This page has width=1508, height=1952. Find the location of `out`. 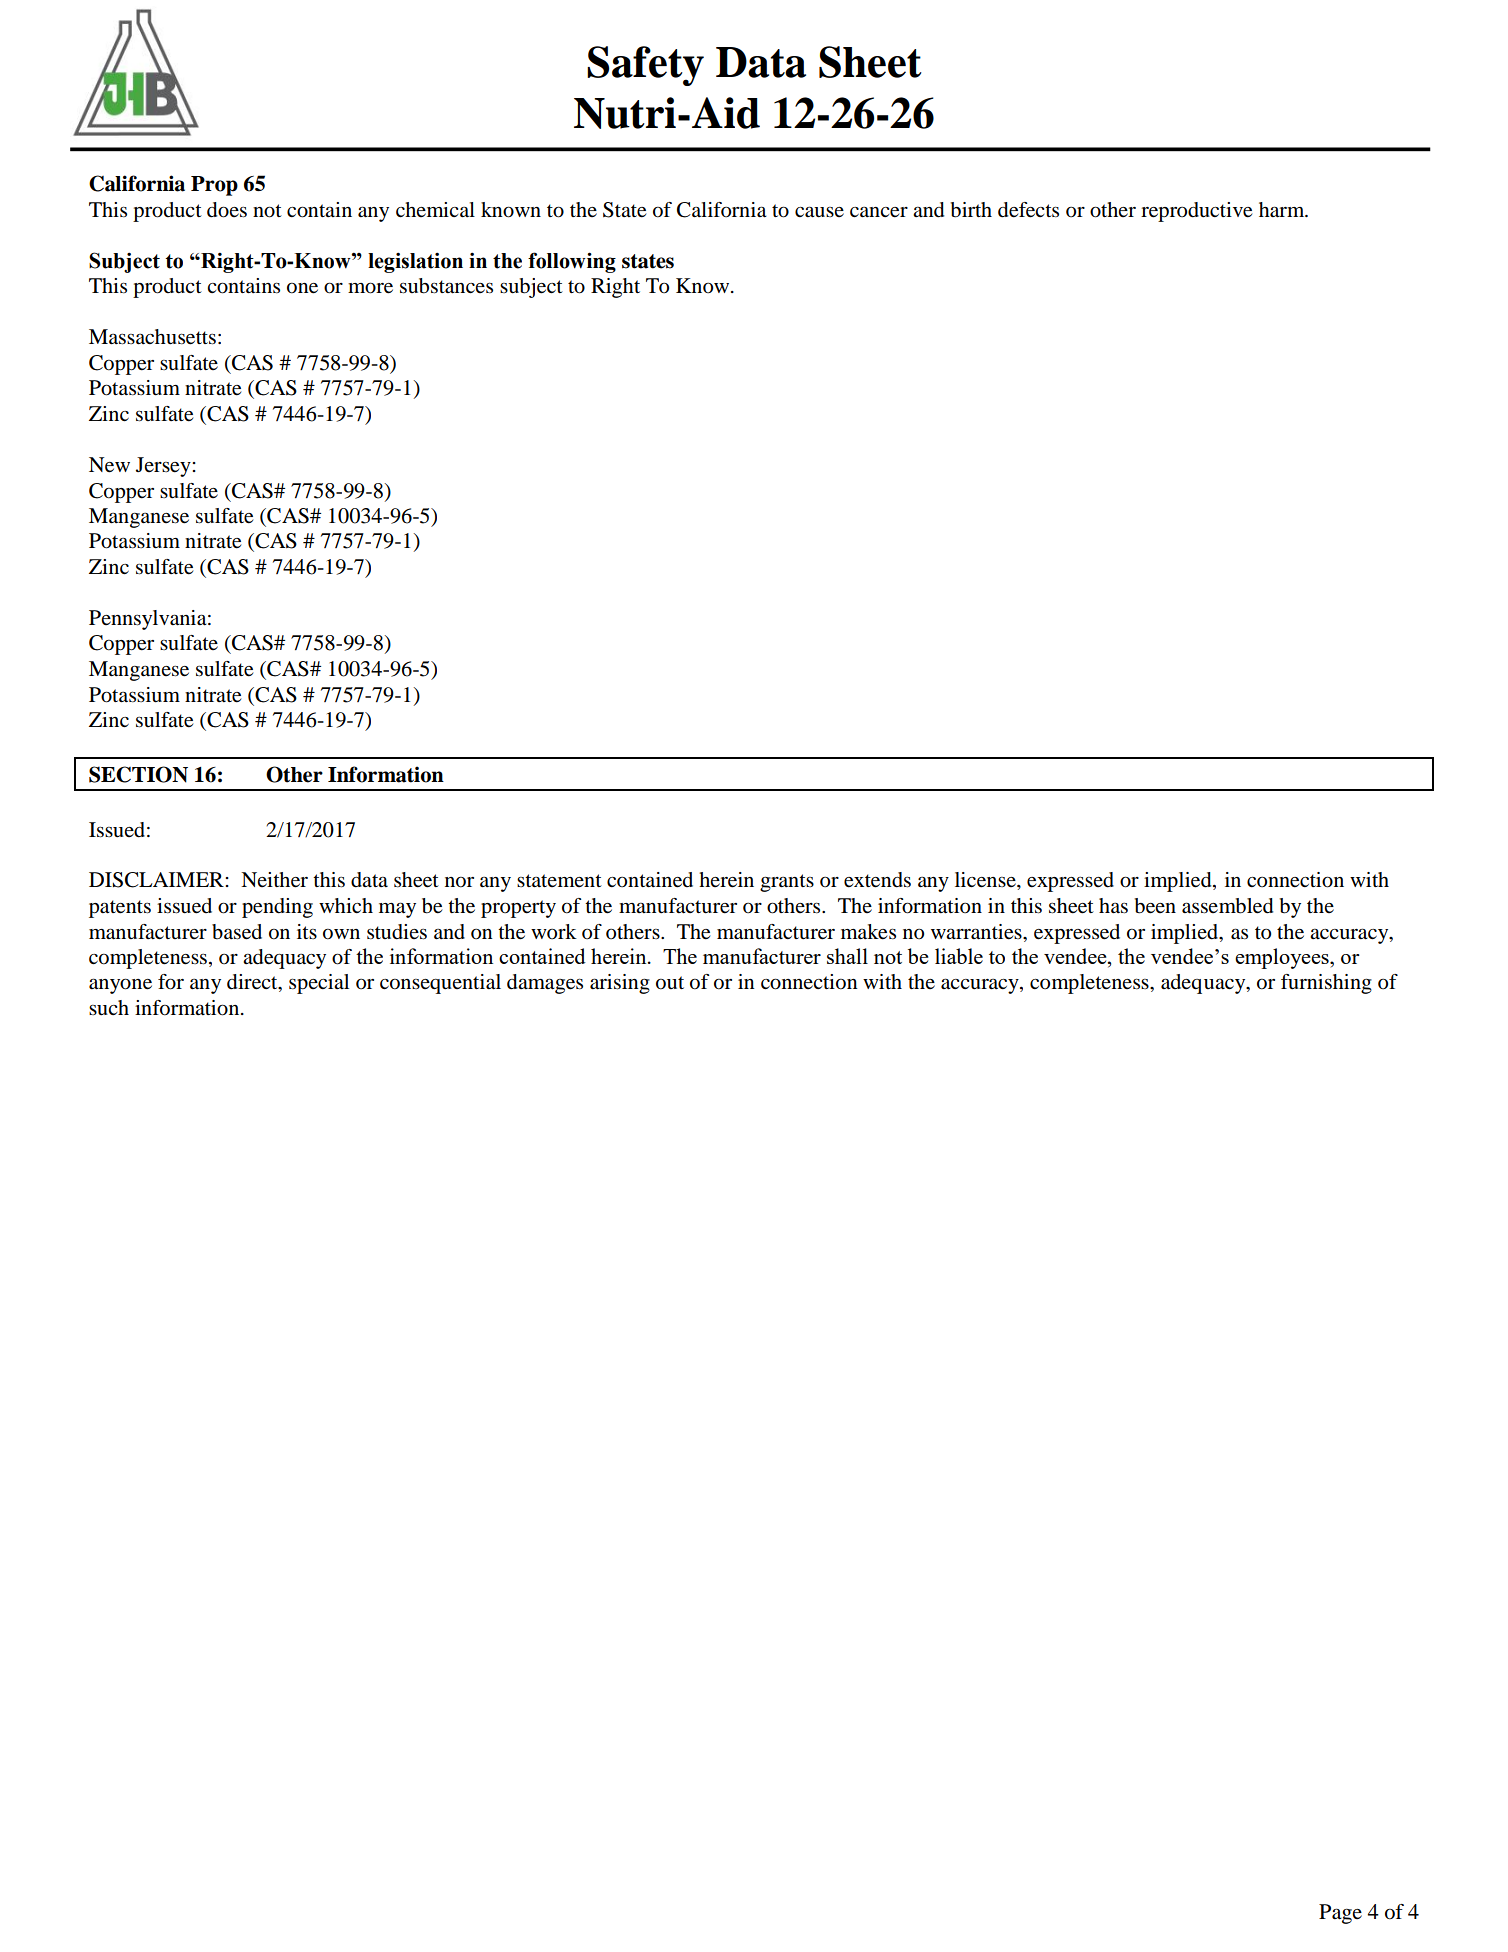

out is located at coordinates (670, 983).
